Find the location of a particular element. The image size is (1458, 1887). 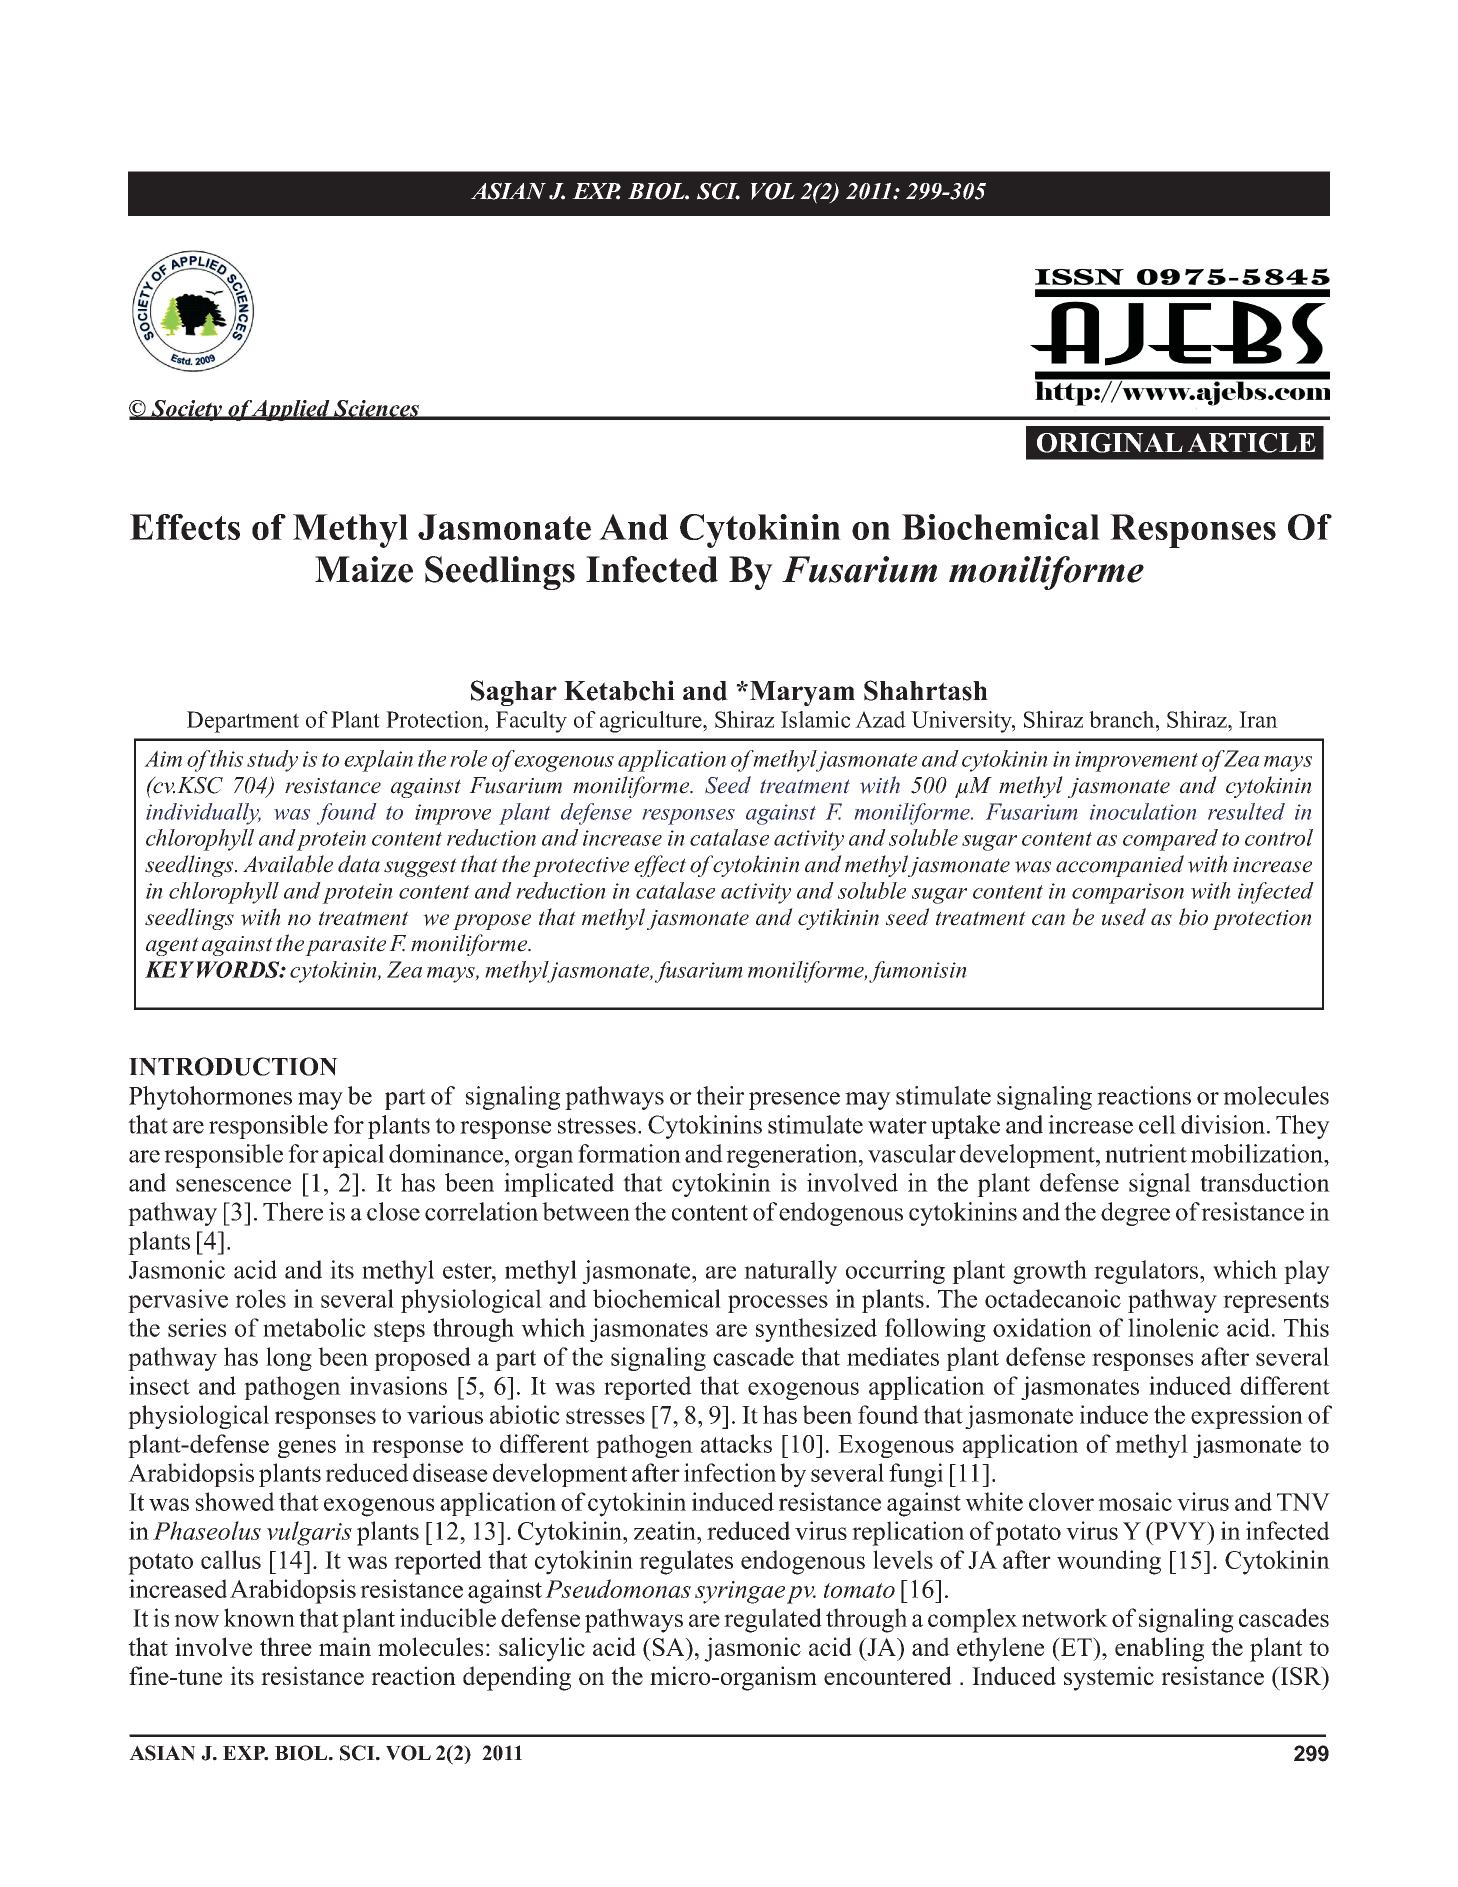

ARTICLE is located at coordinates (1251, 443).
